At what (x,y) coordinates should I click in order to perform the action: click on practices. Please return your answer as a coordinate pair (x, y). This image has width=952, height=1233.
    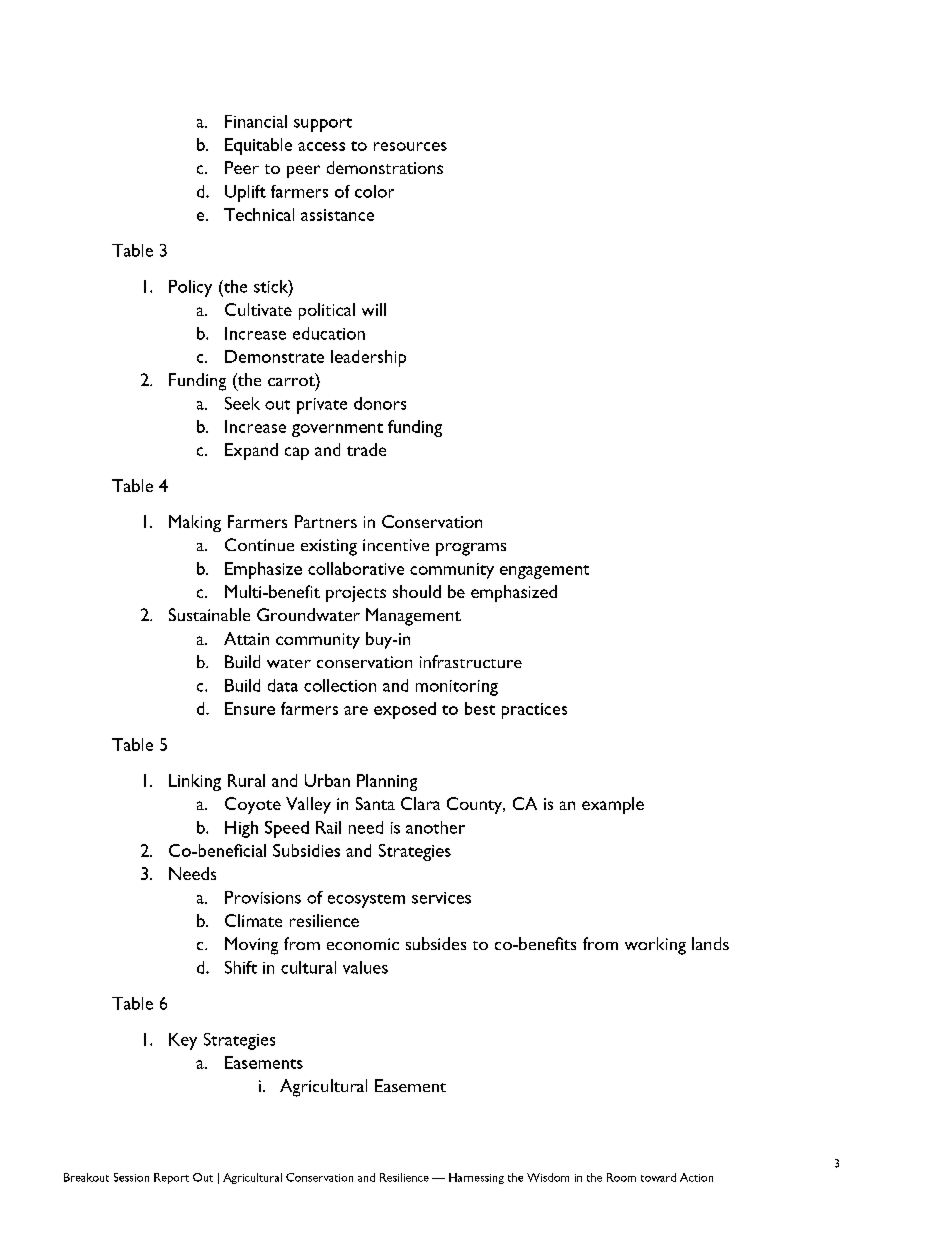
    Looking at the image, I should click on (534, 711).
